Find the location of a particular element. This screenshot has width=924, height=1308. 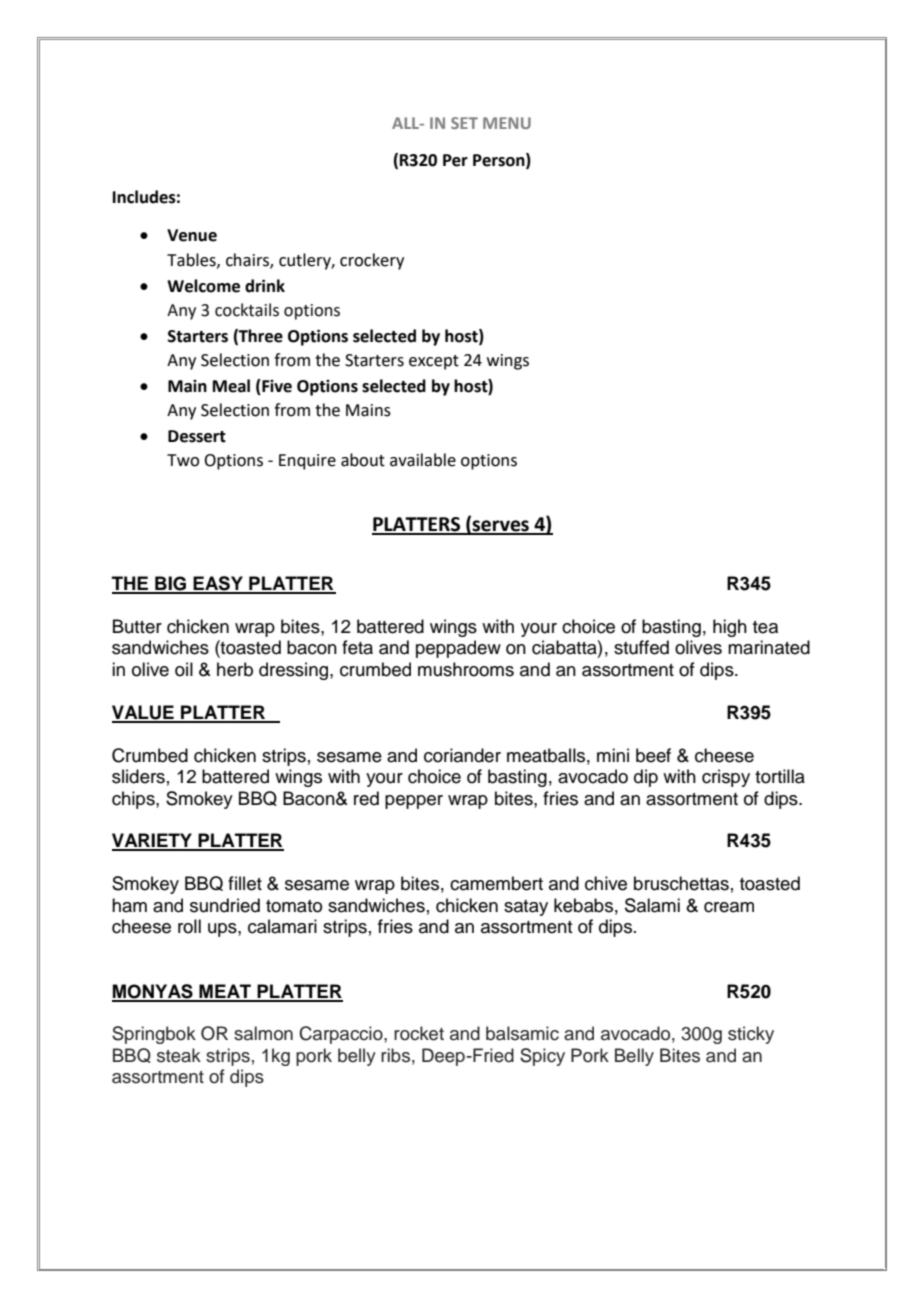

steak is located at coordinates (179, 1055).
